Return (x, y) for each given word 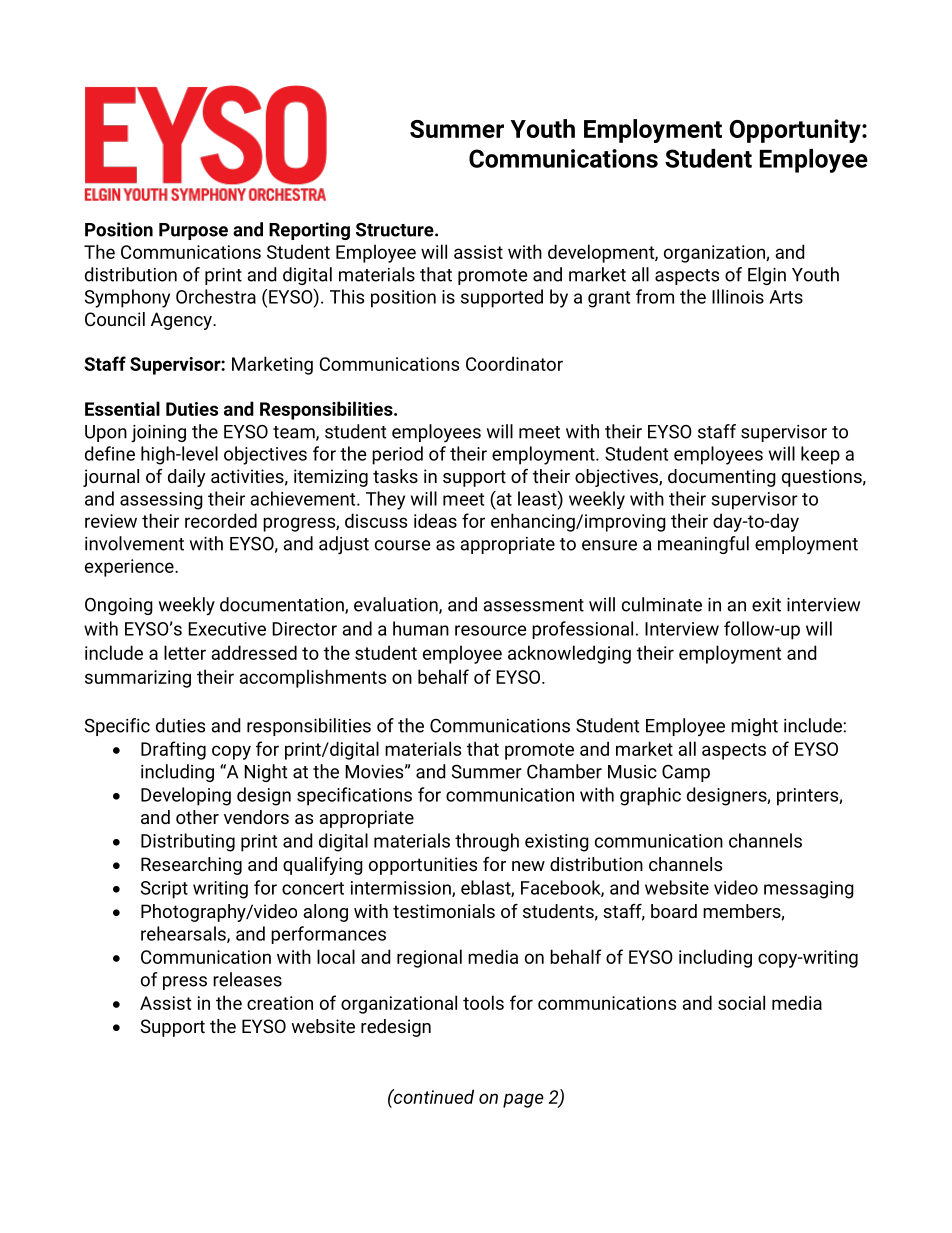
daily (186, 478)
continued (433, 1096)
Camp (686, 773)
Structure (396, 230)
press (185, 983)
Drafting (173, 750)
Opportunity (796, 131)
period (397, 455)
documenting (722, 478)
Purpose (193, 231)
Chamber (564, 771)
